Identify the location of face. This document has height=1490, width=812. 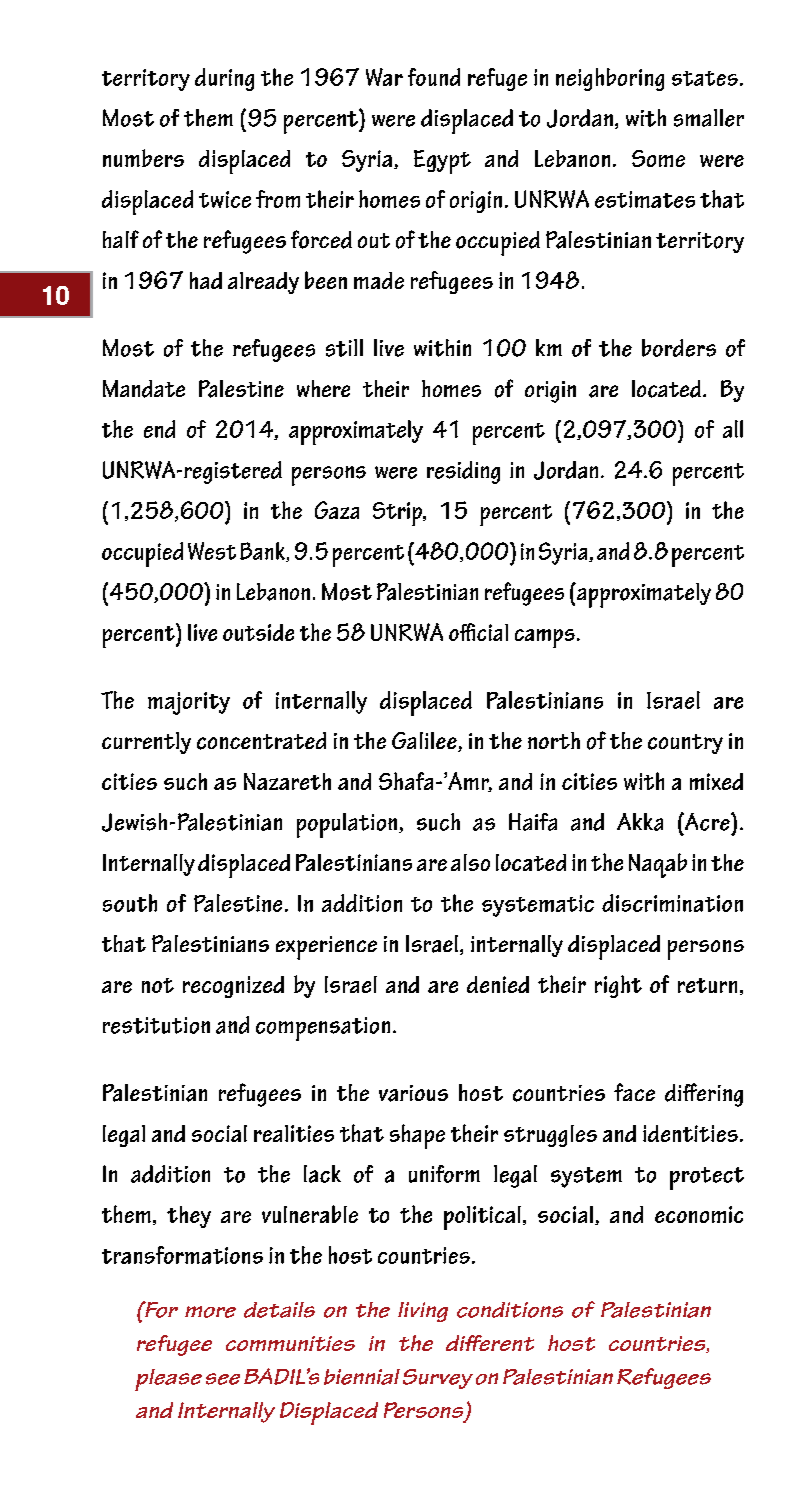
(634, 1092).
